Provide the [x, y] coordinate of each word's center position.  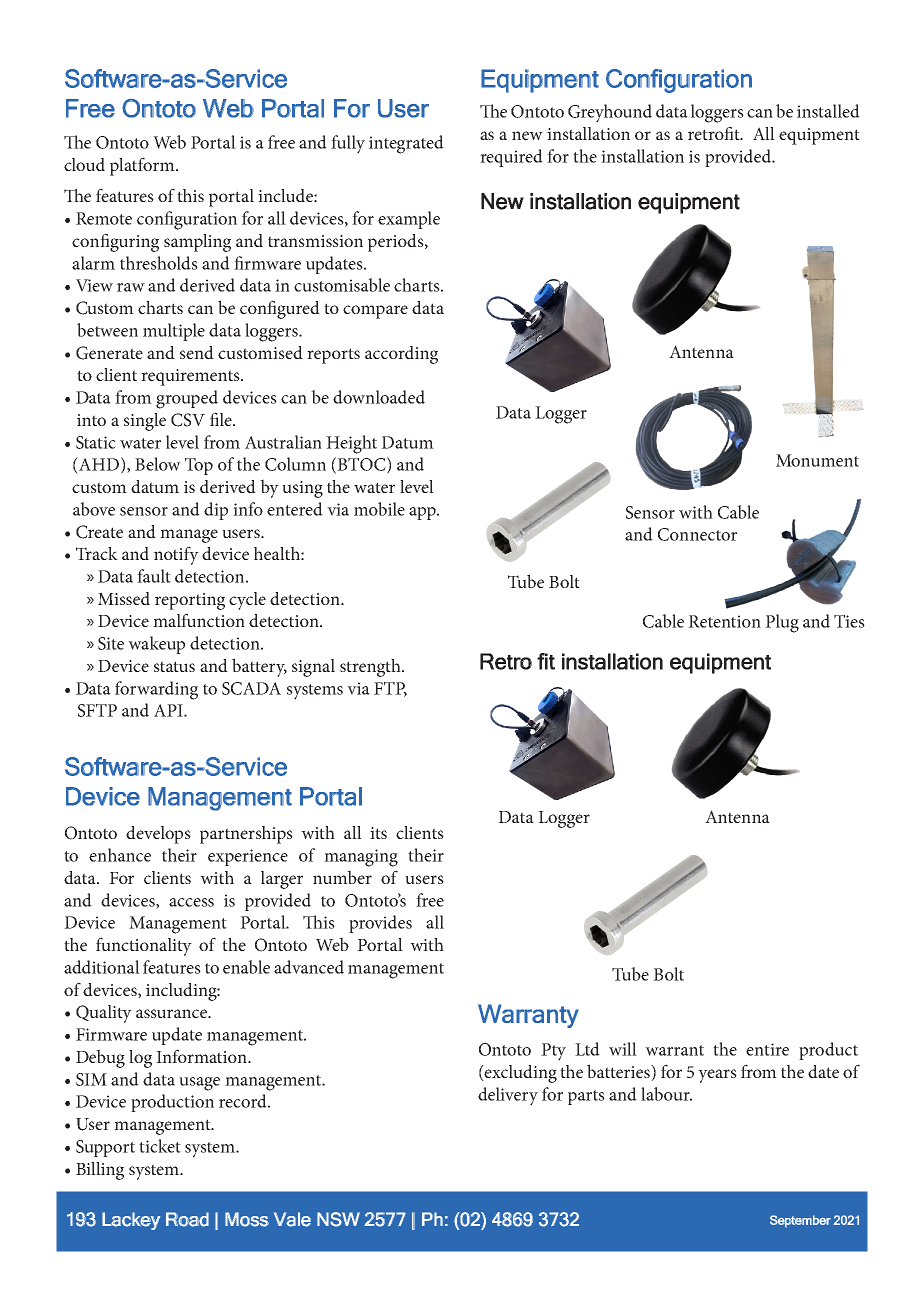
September [800, 1221]
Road [187, 1219]
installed [828, 111]
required [511, 158]
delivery [508, 1096]
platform [143, 166]
